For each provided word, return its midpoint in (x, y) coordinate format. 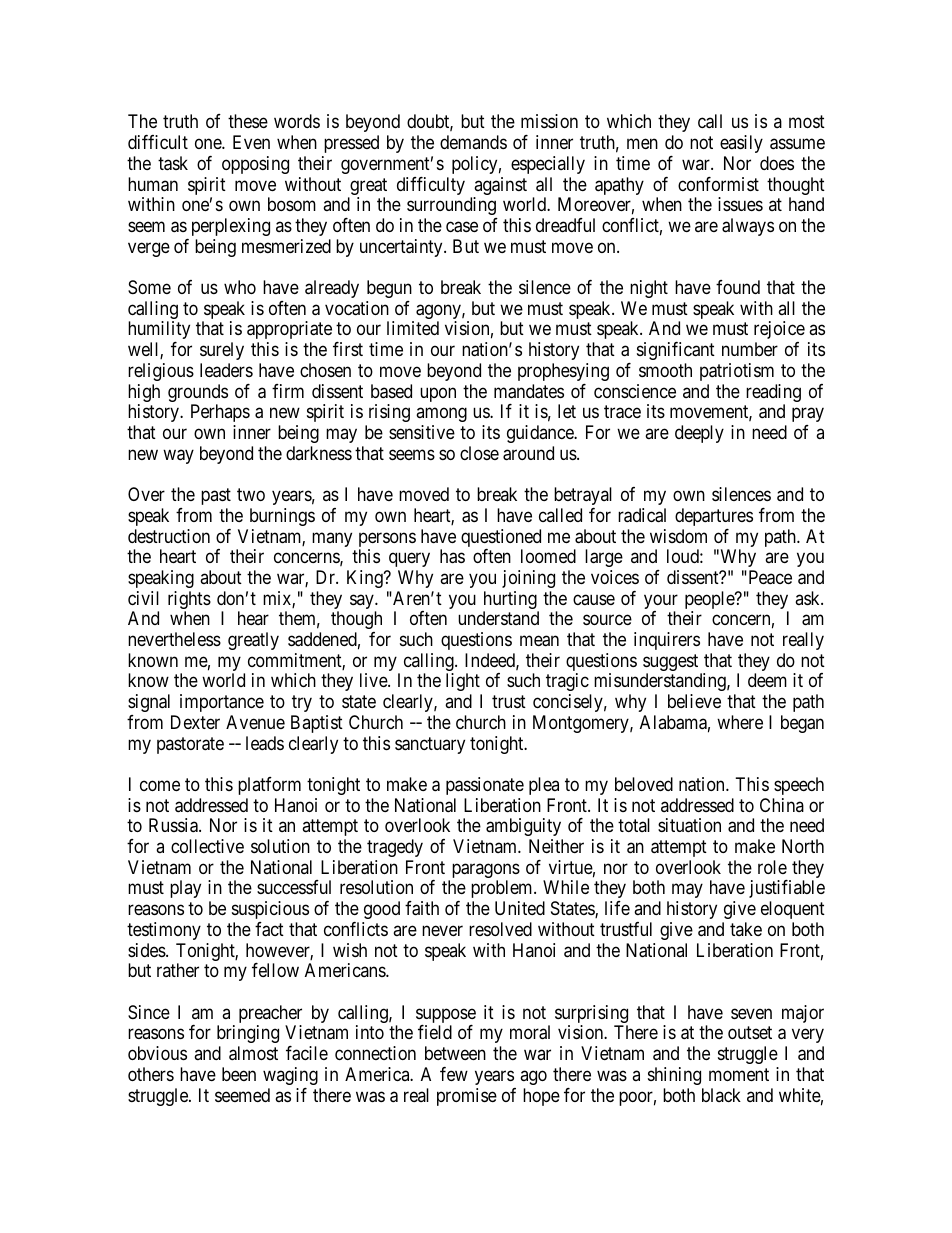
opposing (255, 165)
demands (473, 142)
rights (189, 601)
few (454, 1074)
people (710, 601)
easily (741, 144)
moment (739, 1074)
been (239, 1074)
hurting (511, 601)
